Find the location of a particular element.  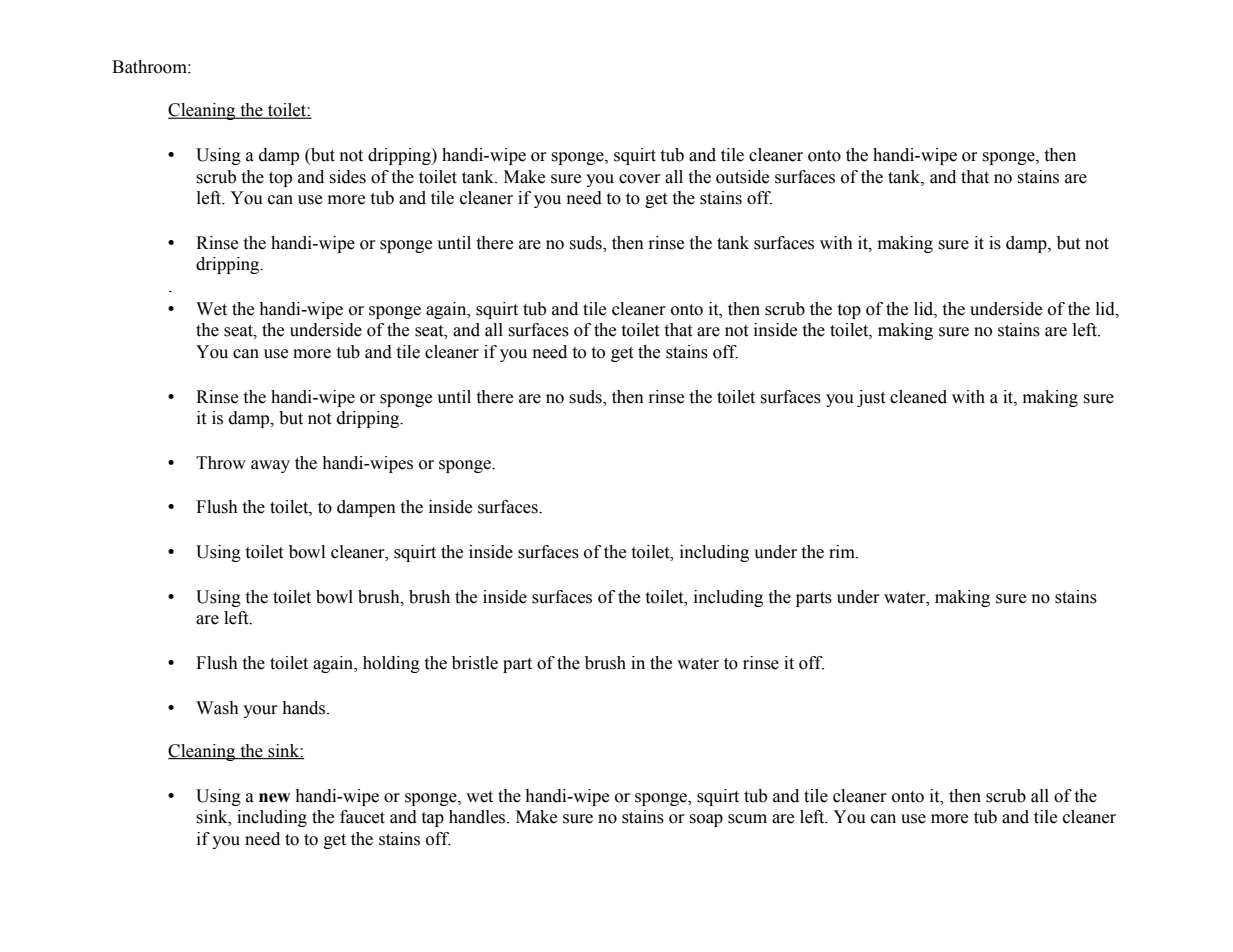

rim is located at coordinates (843, 551).
